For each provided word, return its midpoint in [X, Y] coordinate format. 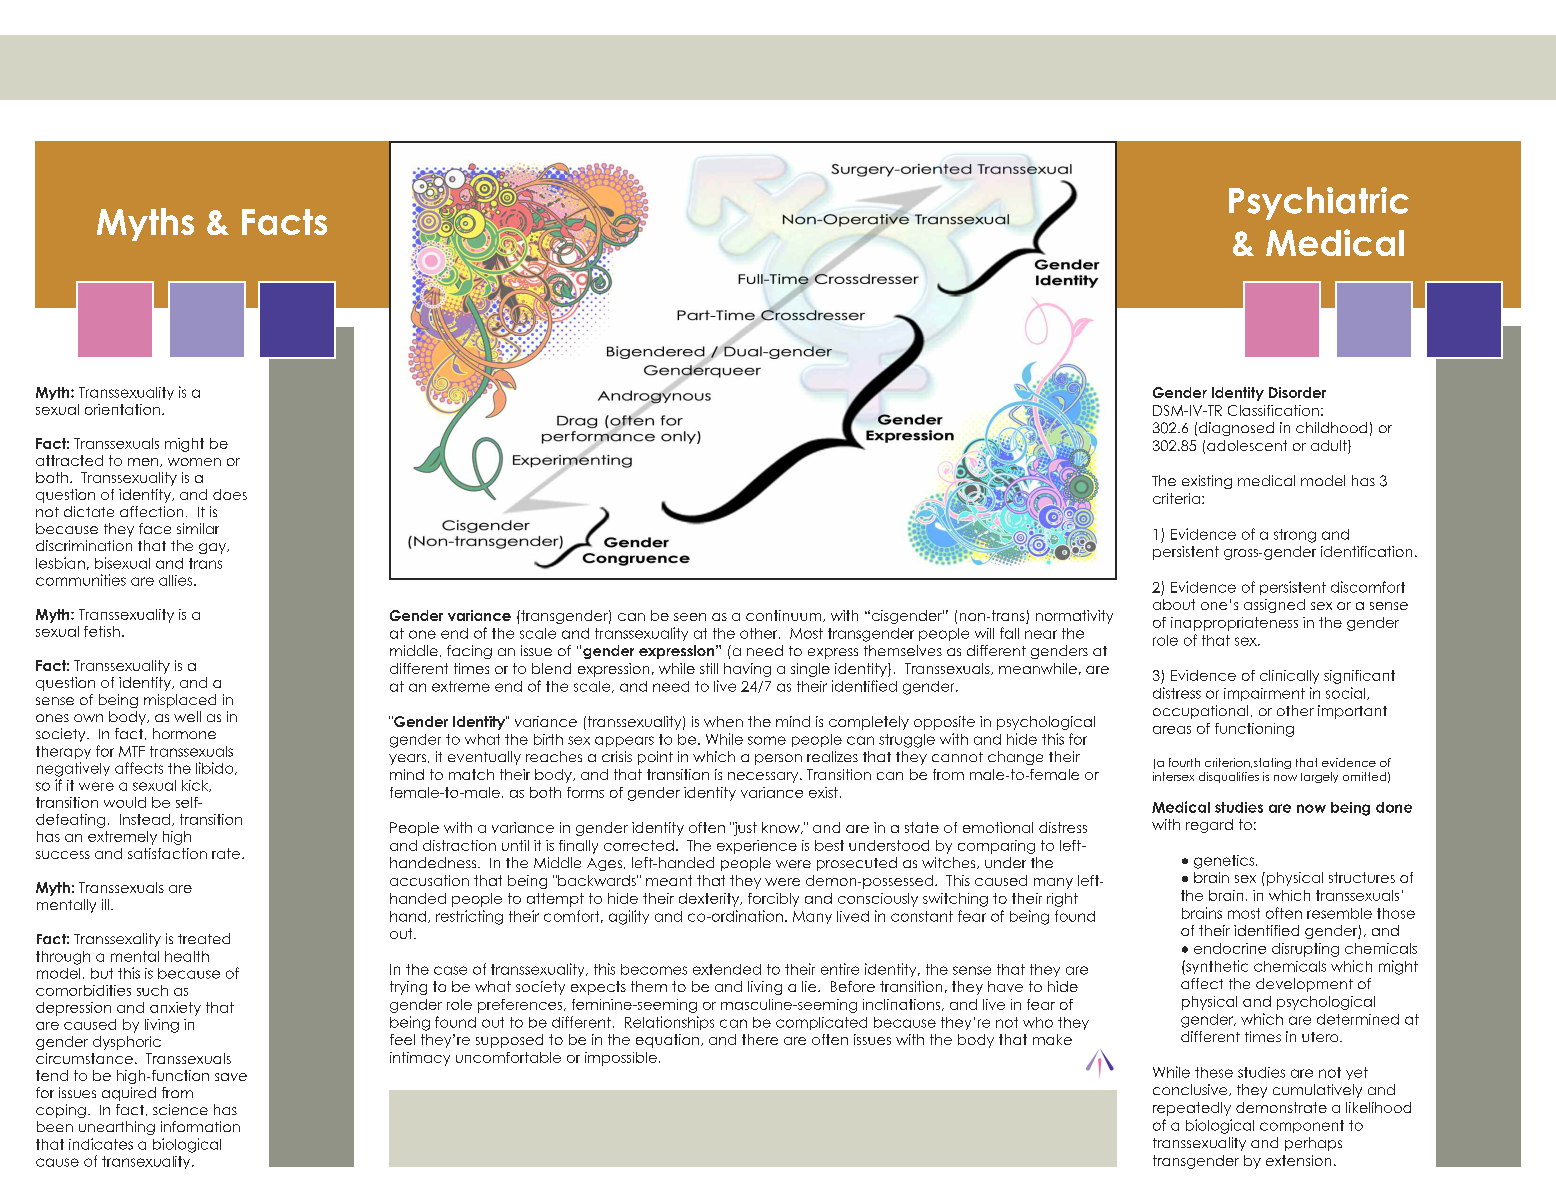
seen [690, 617]
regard [1209, 826]
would [125, 802]
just [745, 829]
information [200, 1126]
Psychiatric [1319, 203]
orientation [122, 409]
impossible [621, 1059]
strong [1295, 536]
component [1302, 1126]
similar [198, 528]
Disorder [1297, 392]
